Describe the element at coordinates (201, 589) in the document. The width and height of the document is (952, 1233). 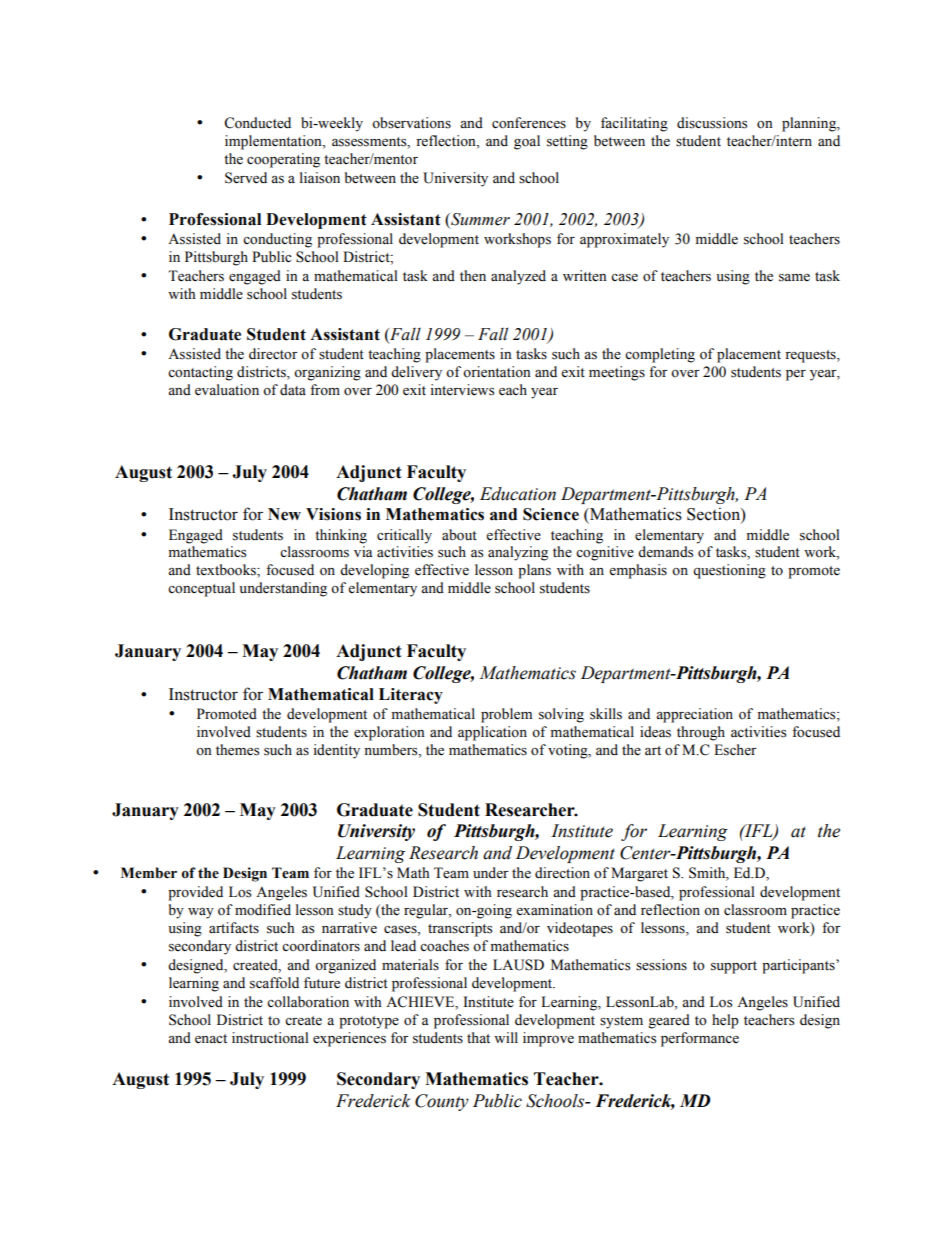
I see `conceptual` at that location.
